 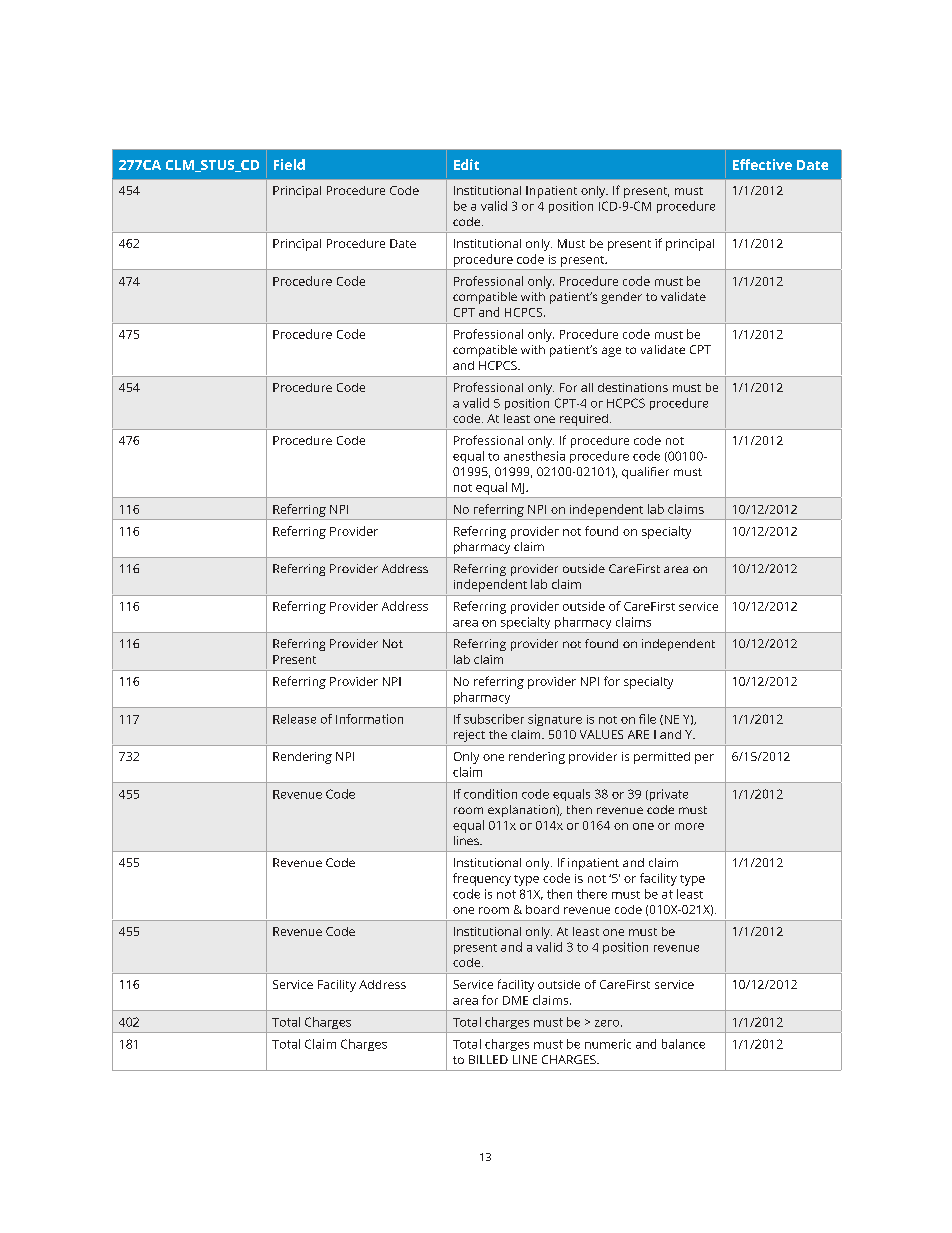 I want to click on qualifier, so click(x=645, y=473).
